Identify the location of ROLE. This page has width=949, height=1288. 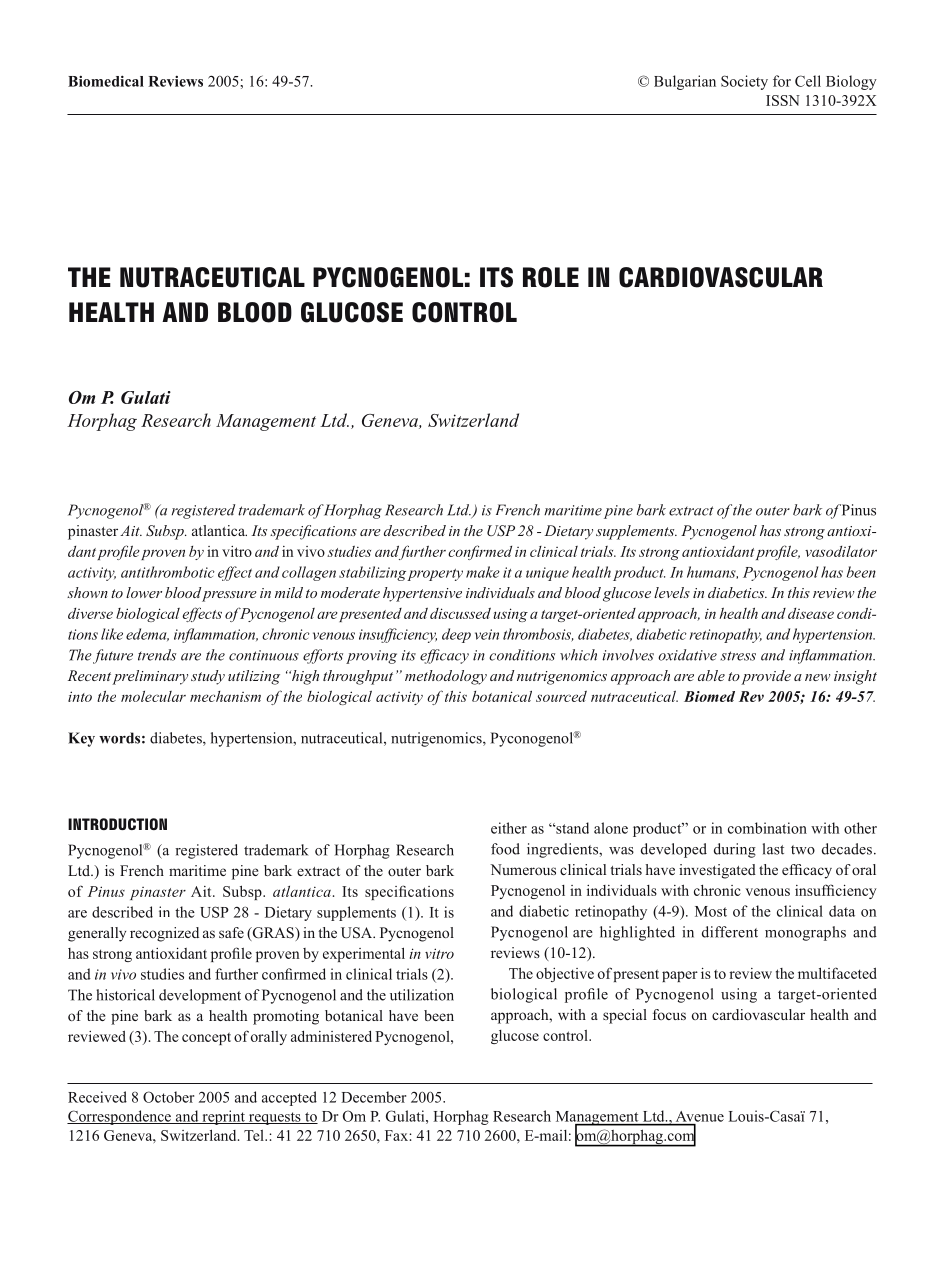
(551, 277).
